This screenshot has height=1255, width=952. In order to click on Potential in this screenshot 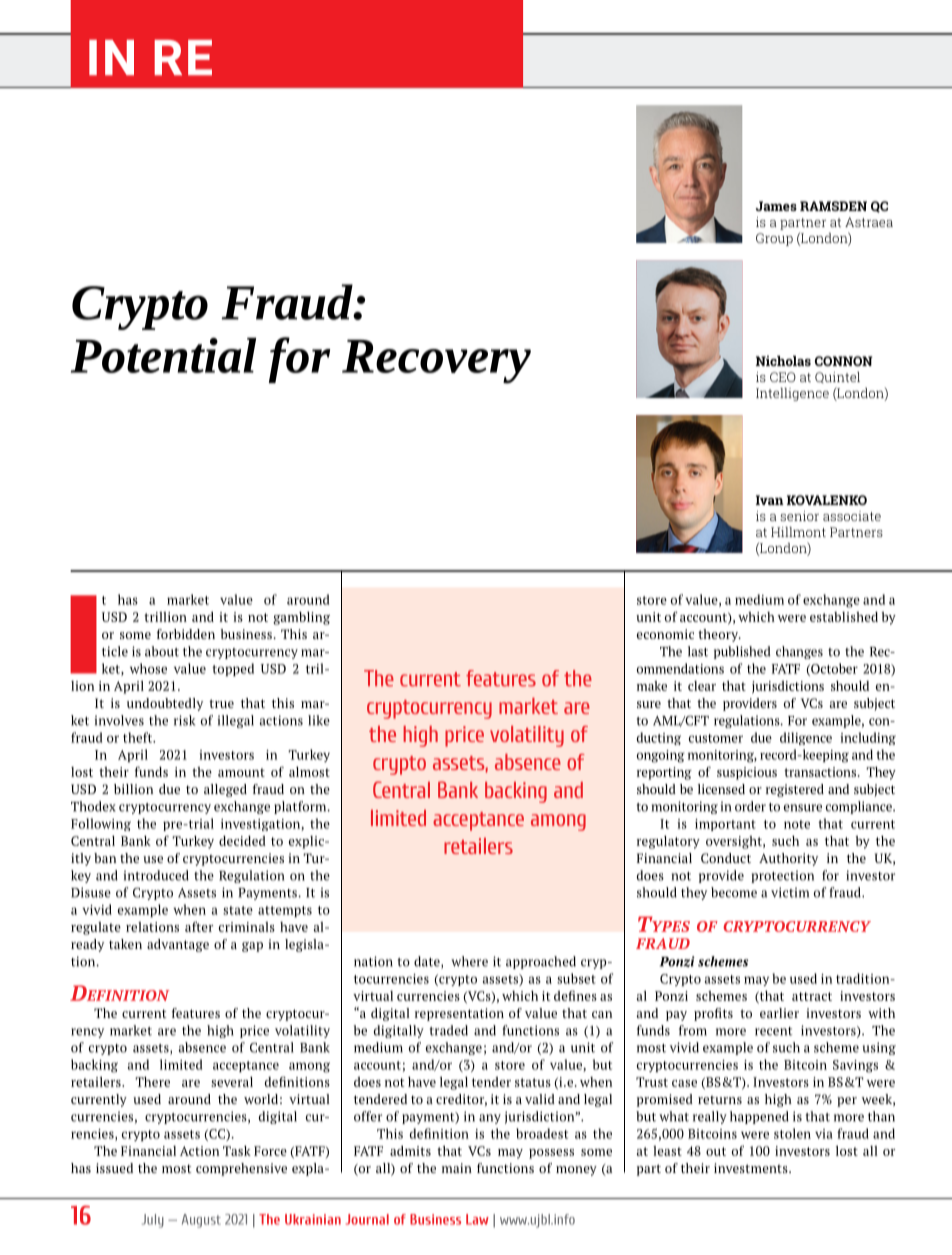, I will do `click(163, 355)`.
